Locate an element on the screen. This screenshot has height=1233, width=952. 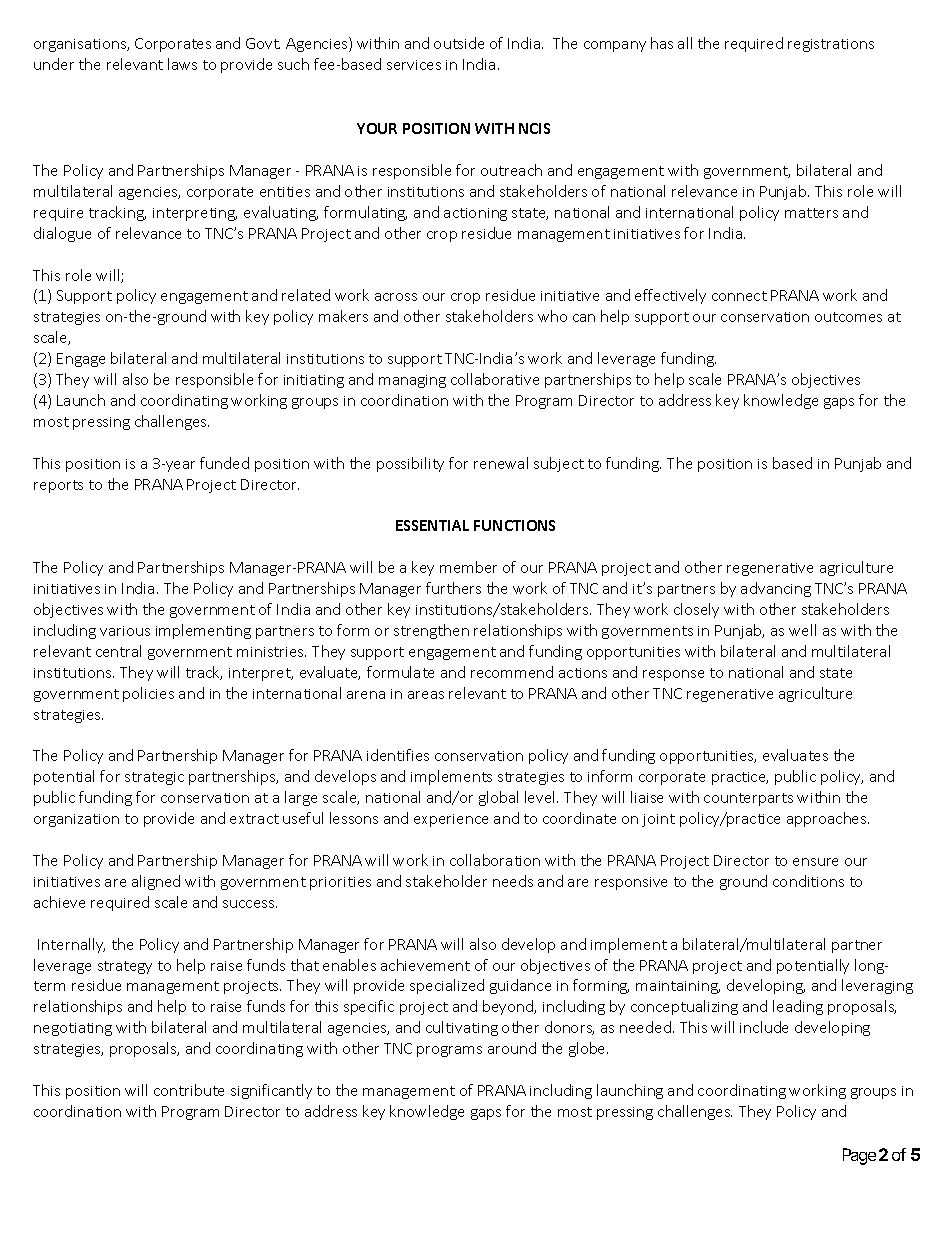
advancing is located at coordinates (776, 589).
